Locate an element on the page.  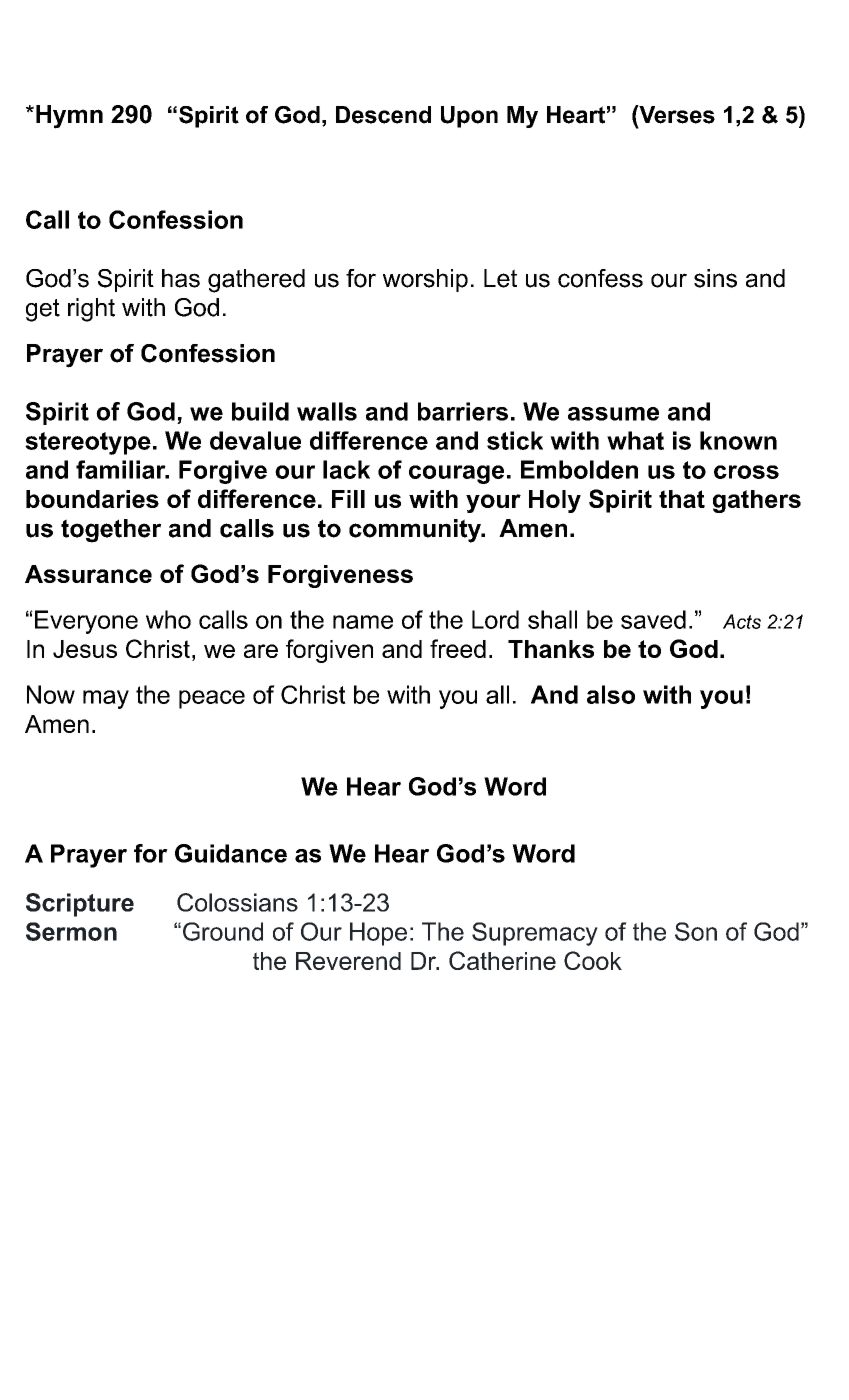
may is located at coordinates (106, 699).
